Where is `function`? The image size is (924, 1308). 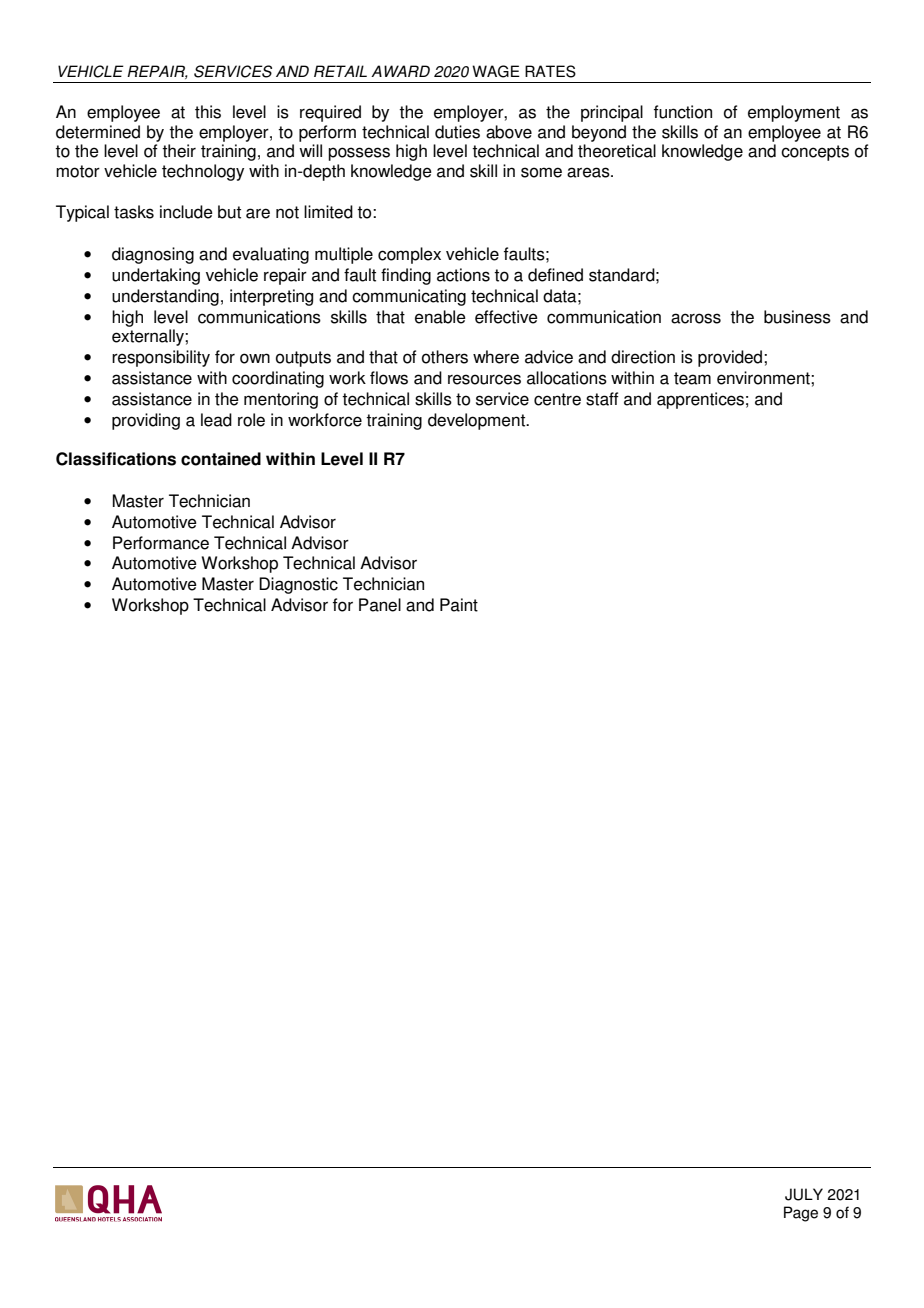
function is located at coordinates (683, 112).
